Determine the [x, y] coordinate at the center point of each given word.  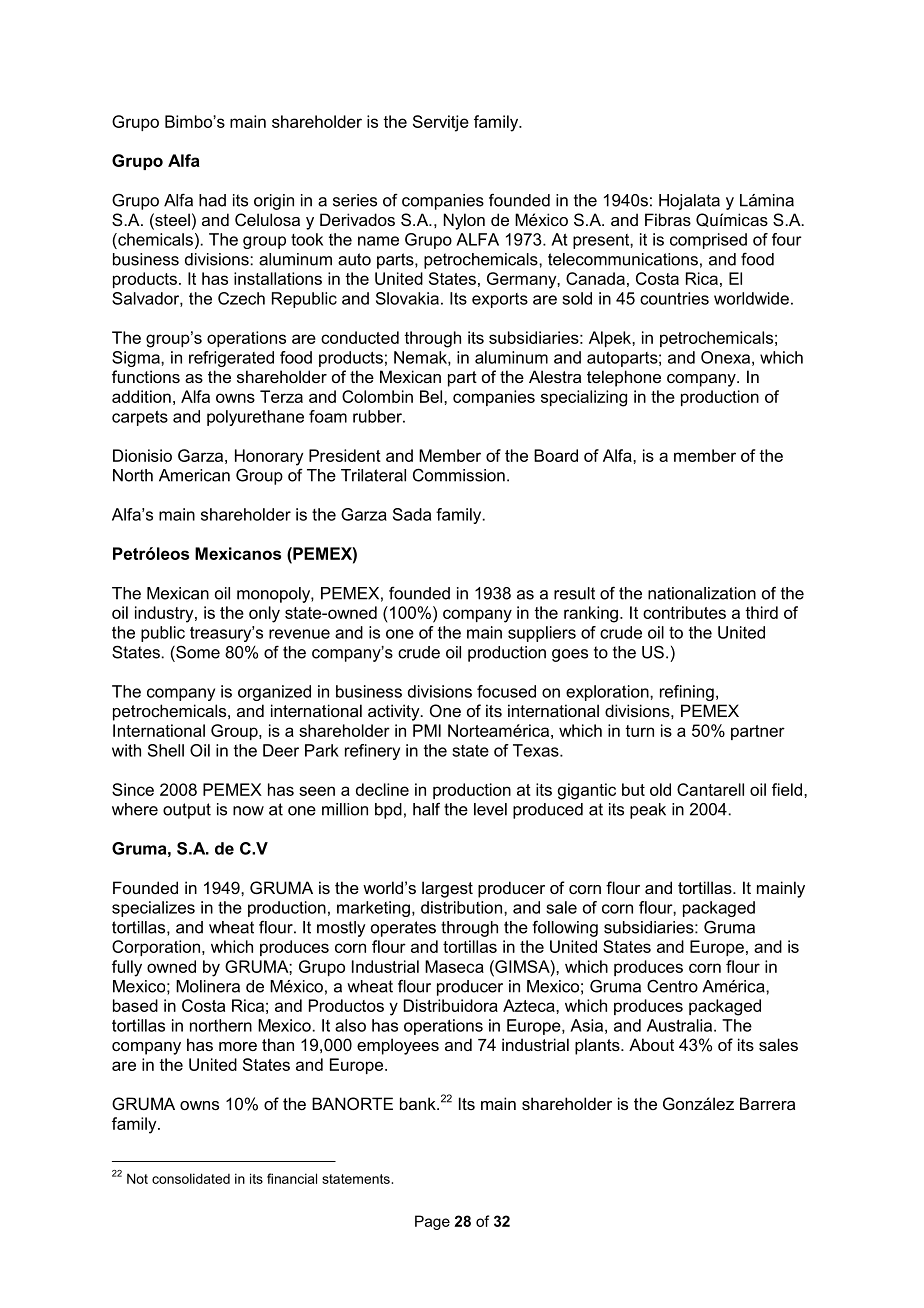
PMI [427, 730]
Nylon [464, 221]
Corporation [157, 948]
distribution [461, 907]
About [651, 1044]
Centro [672, 986]
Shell [166, 750]
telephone [624, 378]
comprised [708, 241]
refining [687, 693]
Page [432, 1222]
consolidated [191, 1178]
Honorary [269, 457]
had [212, 200]
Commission [459, 475]
